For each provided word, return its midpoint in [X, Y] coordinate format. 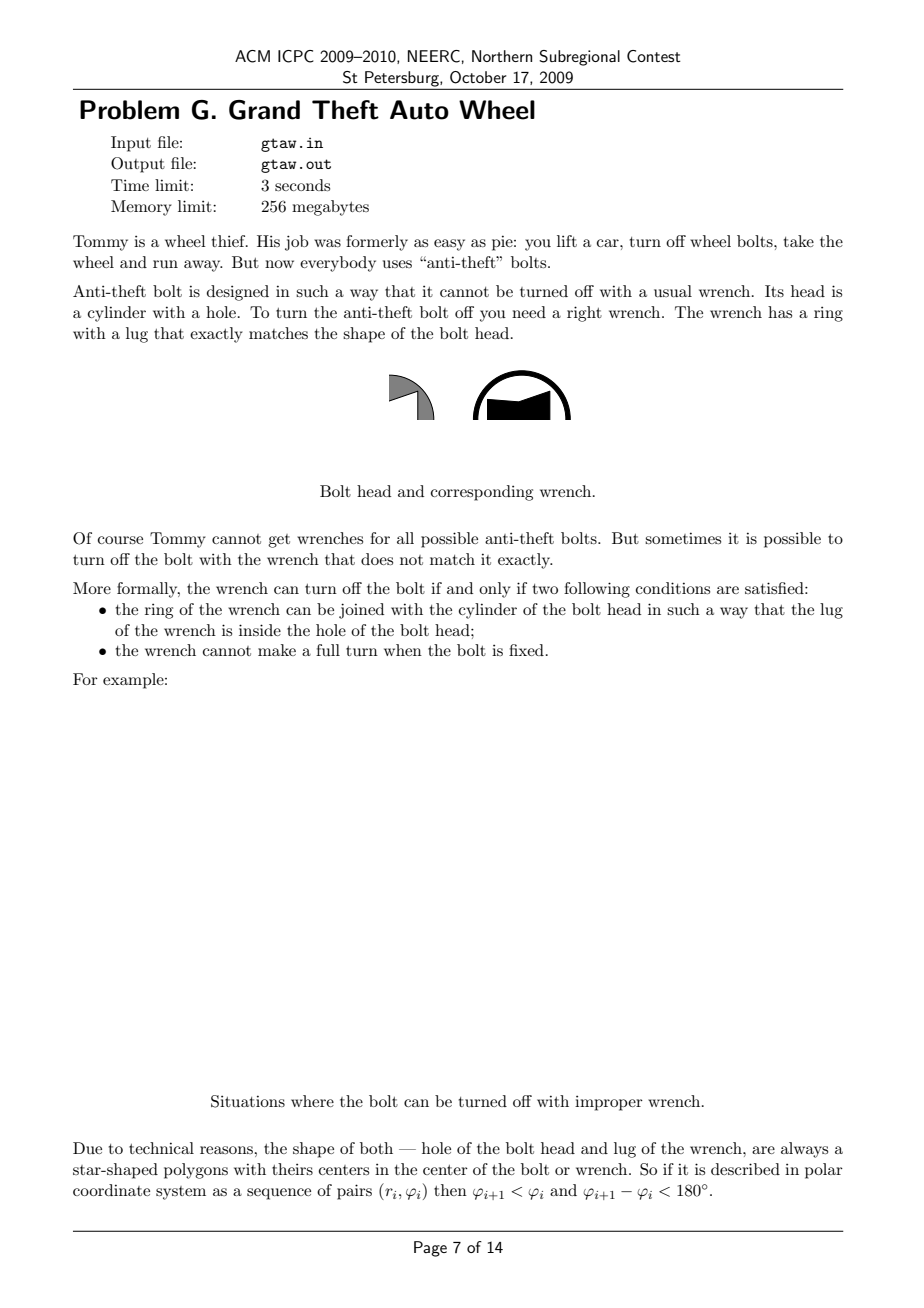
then [450, 1190]
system [181, 1193]
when [403, 650]
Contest [654, 56]
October [478, 77]
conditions [673, 588]
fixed [526, 650]
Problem [129, 110]
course [120, 540]
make [277, 650]
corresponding [482, 493]
